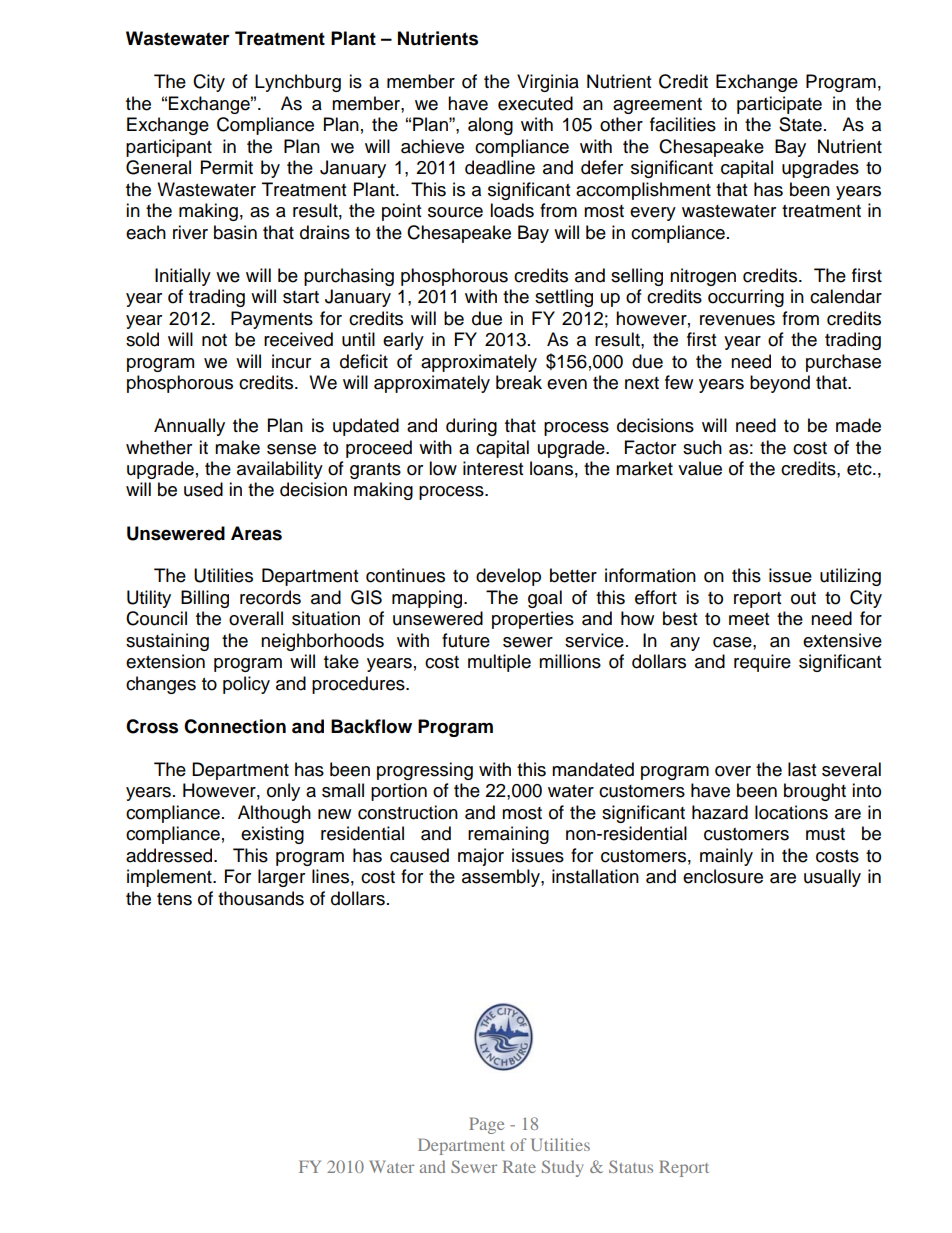 This screenshot has height=1233, width=952. I want to click on along, so click(490, 126).
